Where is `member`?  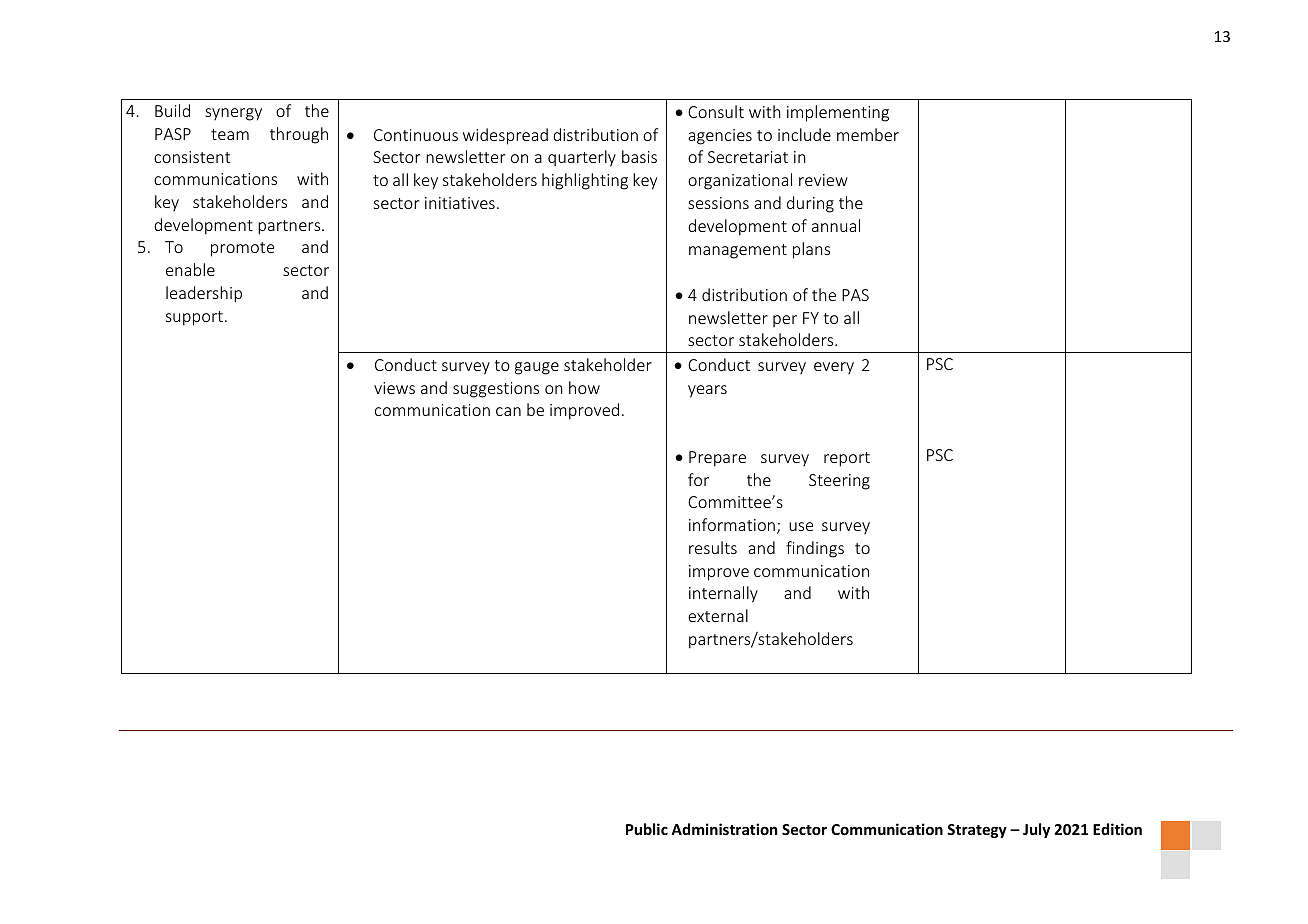 member is located at coordinates (868, 134).
